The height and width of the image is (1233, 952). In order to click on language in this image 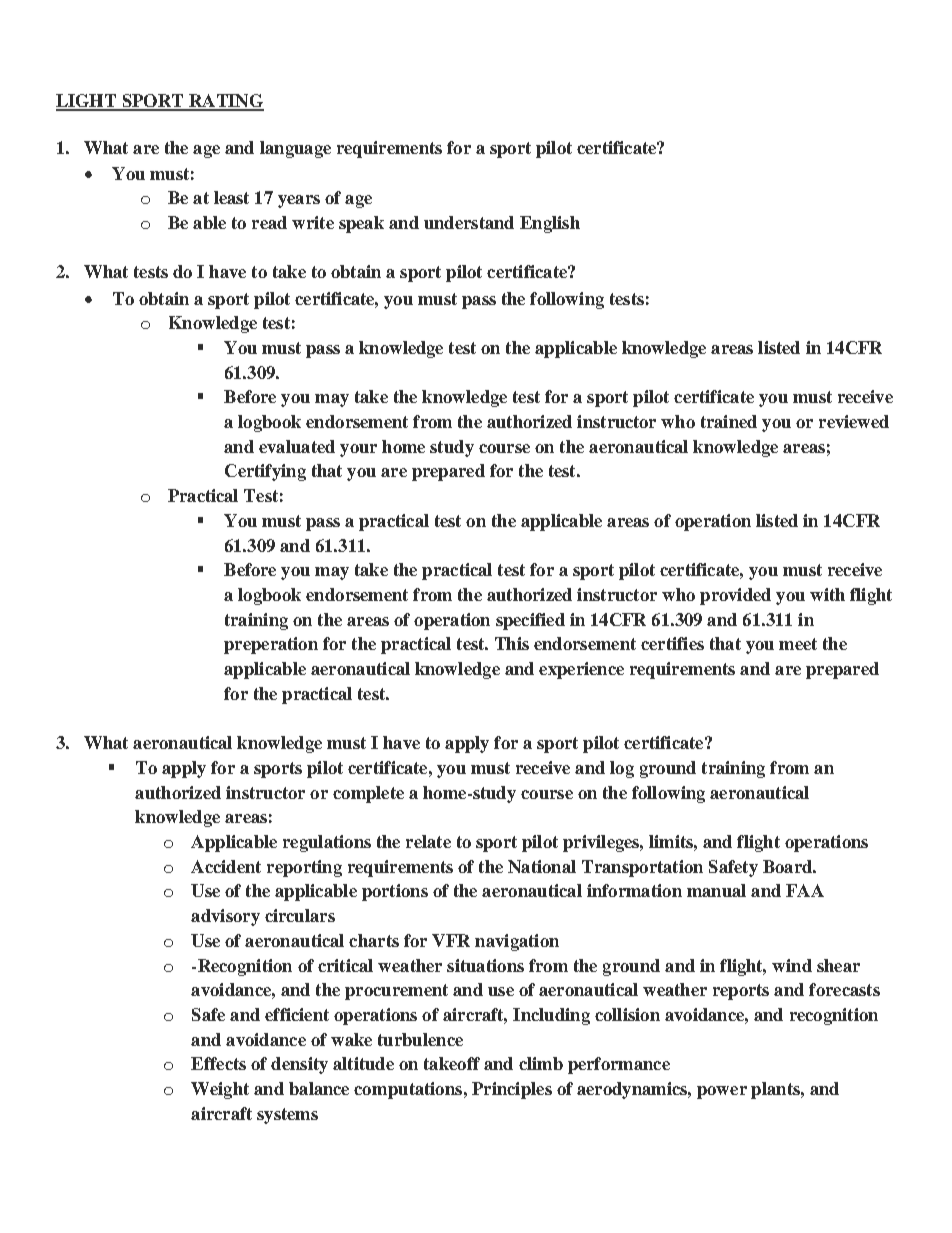, I will do `click(295, 149)`.
